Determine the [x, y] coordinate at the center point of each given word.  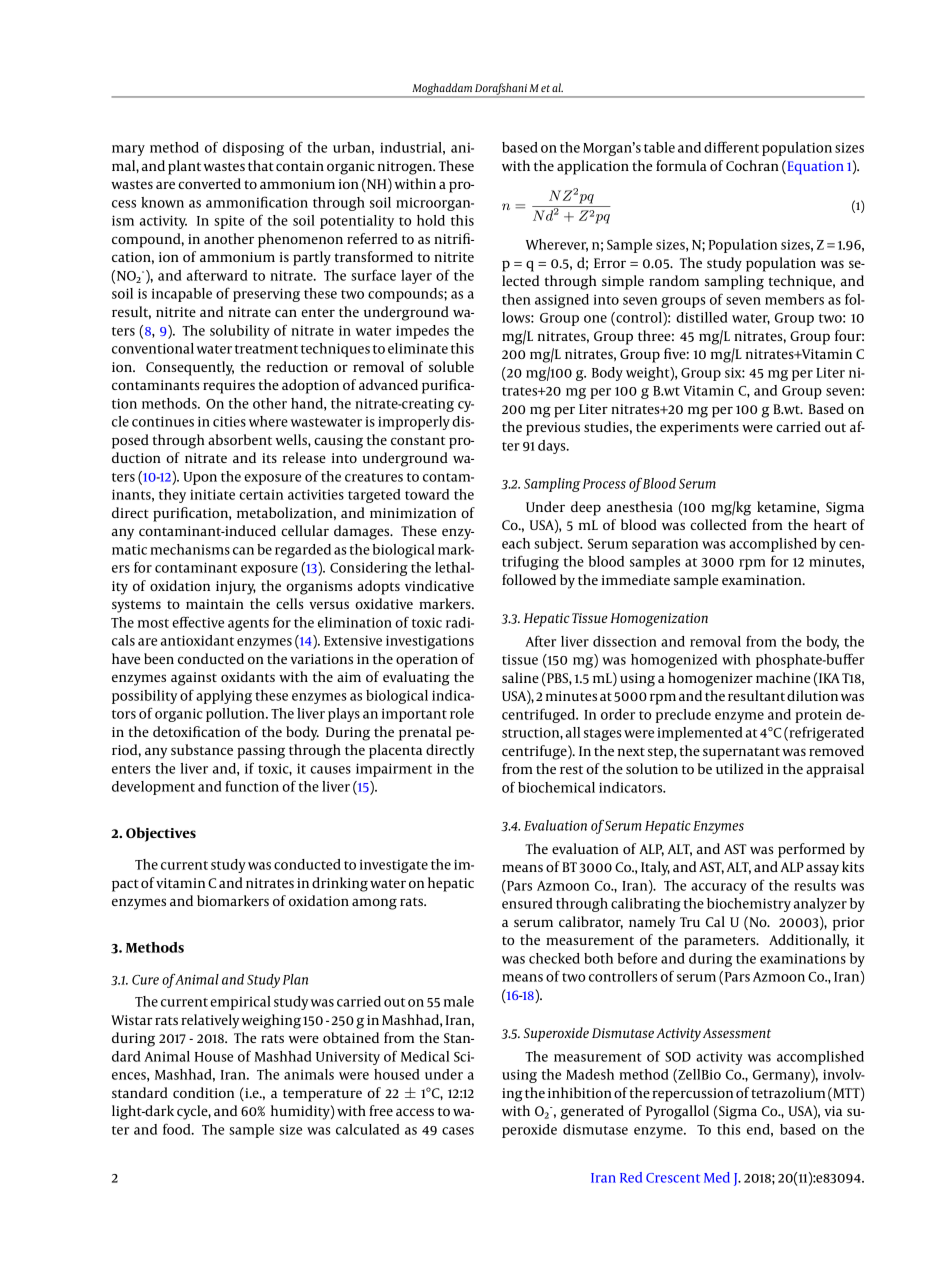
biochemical [556, 787]
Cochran [752, 165]
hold [431, 220]
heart [830, 524]
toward [427, 494]
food [178, 1129]
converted [209, 183]
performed [811, 850]
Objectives [161, 834]
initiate [212, 494]
